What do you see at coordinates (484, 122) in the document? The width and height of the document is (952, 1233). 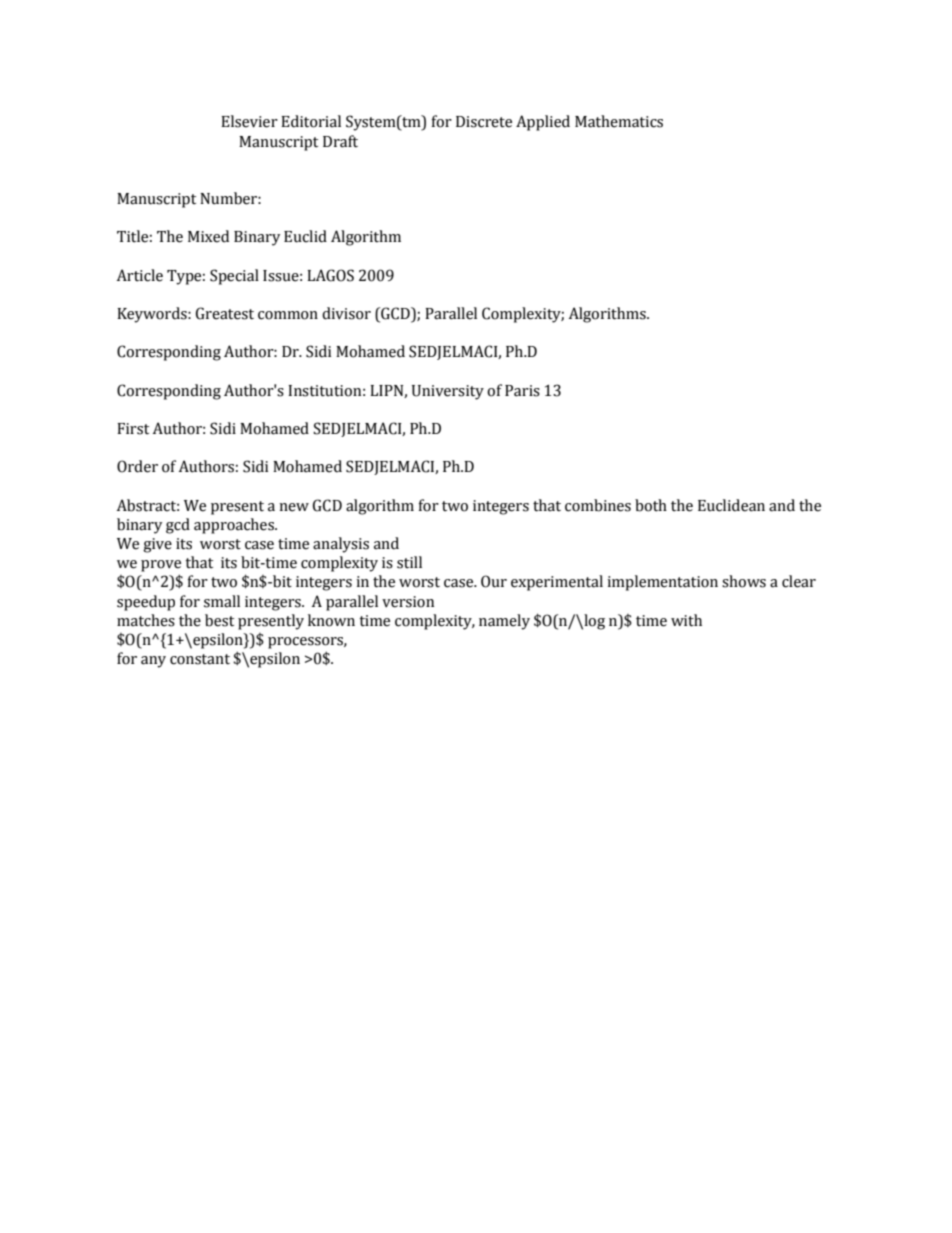 I see `Discrete` at bounding box center [484, 122].
